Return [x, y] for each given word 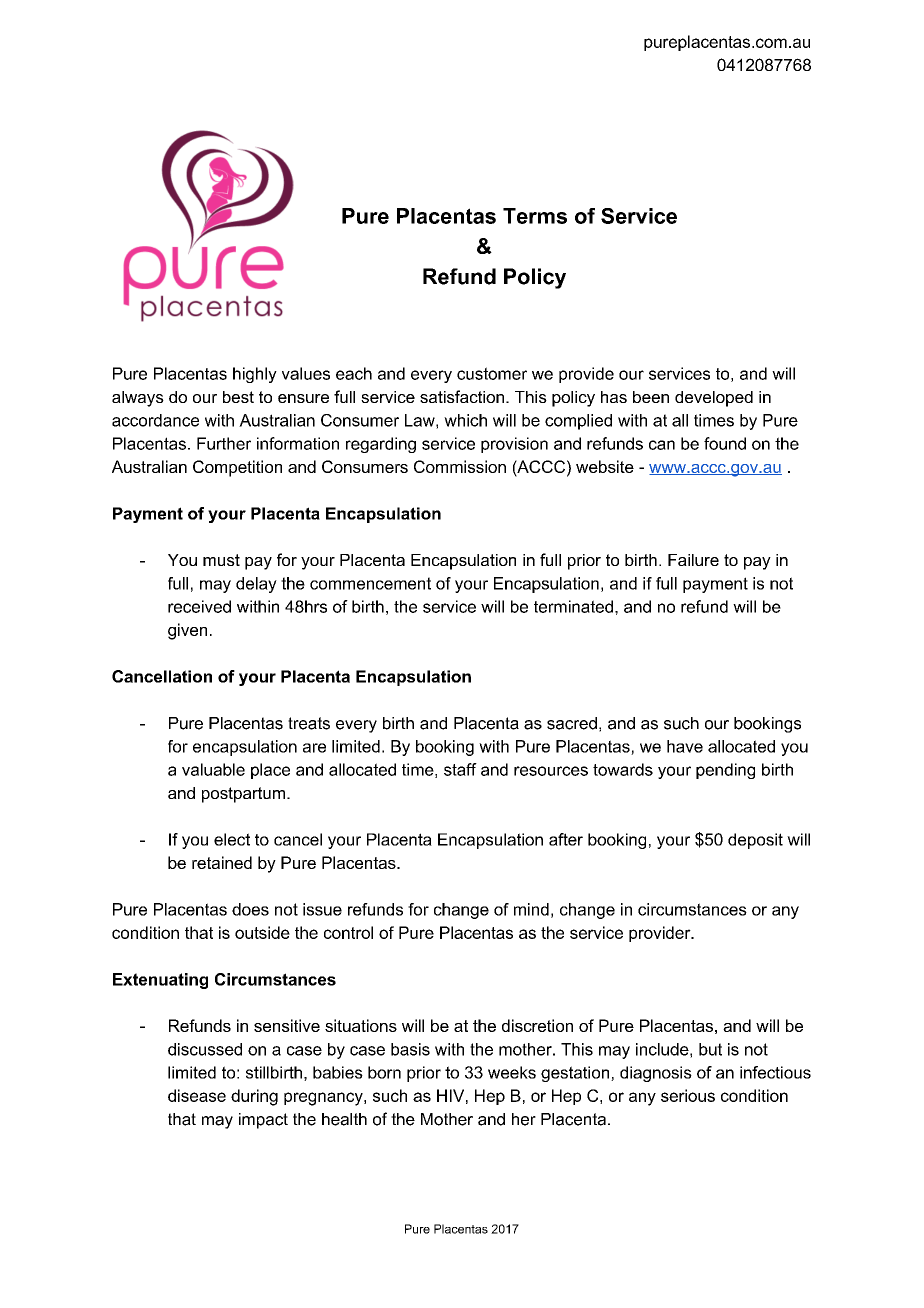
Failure [693, 560]
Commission [460, 466]
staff [460, 769]
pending [725, 771]
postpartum [243, 795]
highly [255, 375]
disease [197, 1095]
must [221, 560]
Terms [535, 216]
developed [714, 399]
